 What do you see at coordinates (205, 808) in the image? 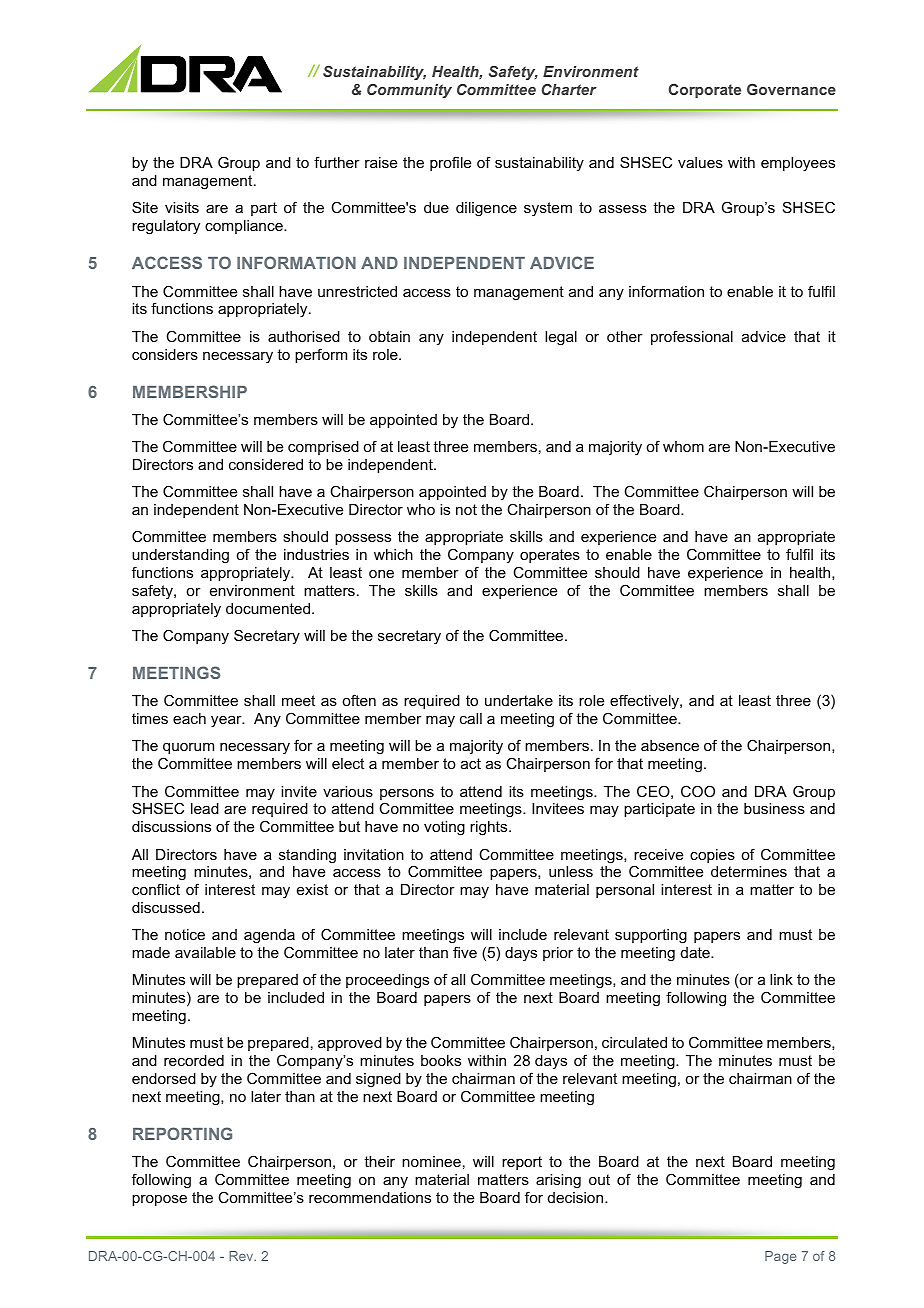
I see `lead` at bounding box center [205, 808].
